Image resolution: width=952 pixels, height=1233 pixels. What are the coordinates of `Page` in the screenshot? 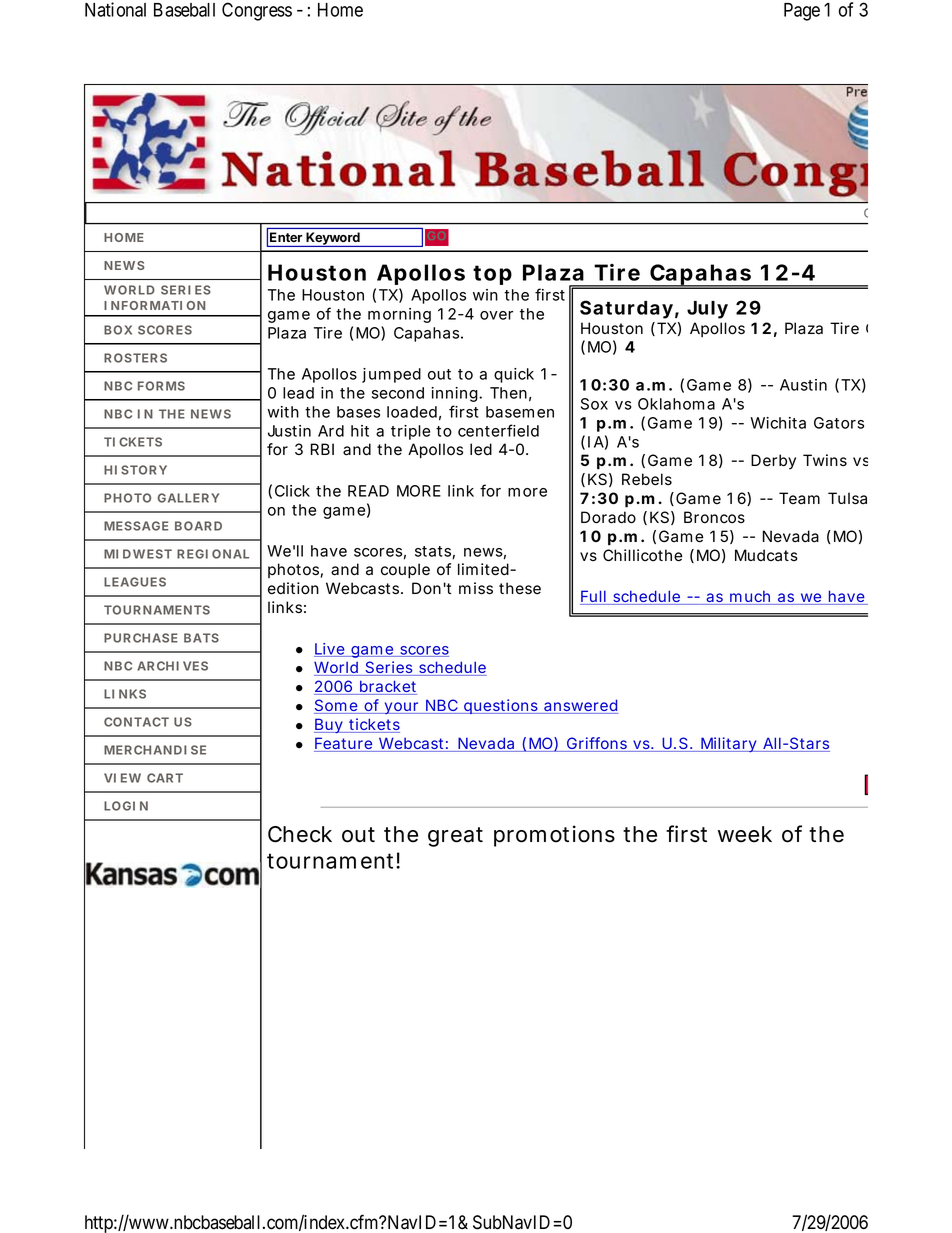 It's located at (802, 12).
